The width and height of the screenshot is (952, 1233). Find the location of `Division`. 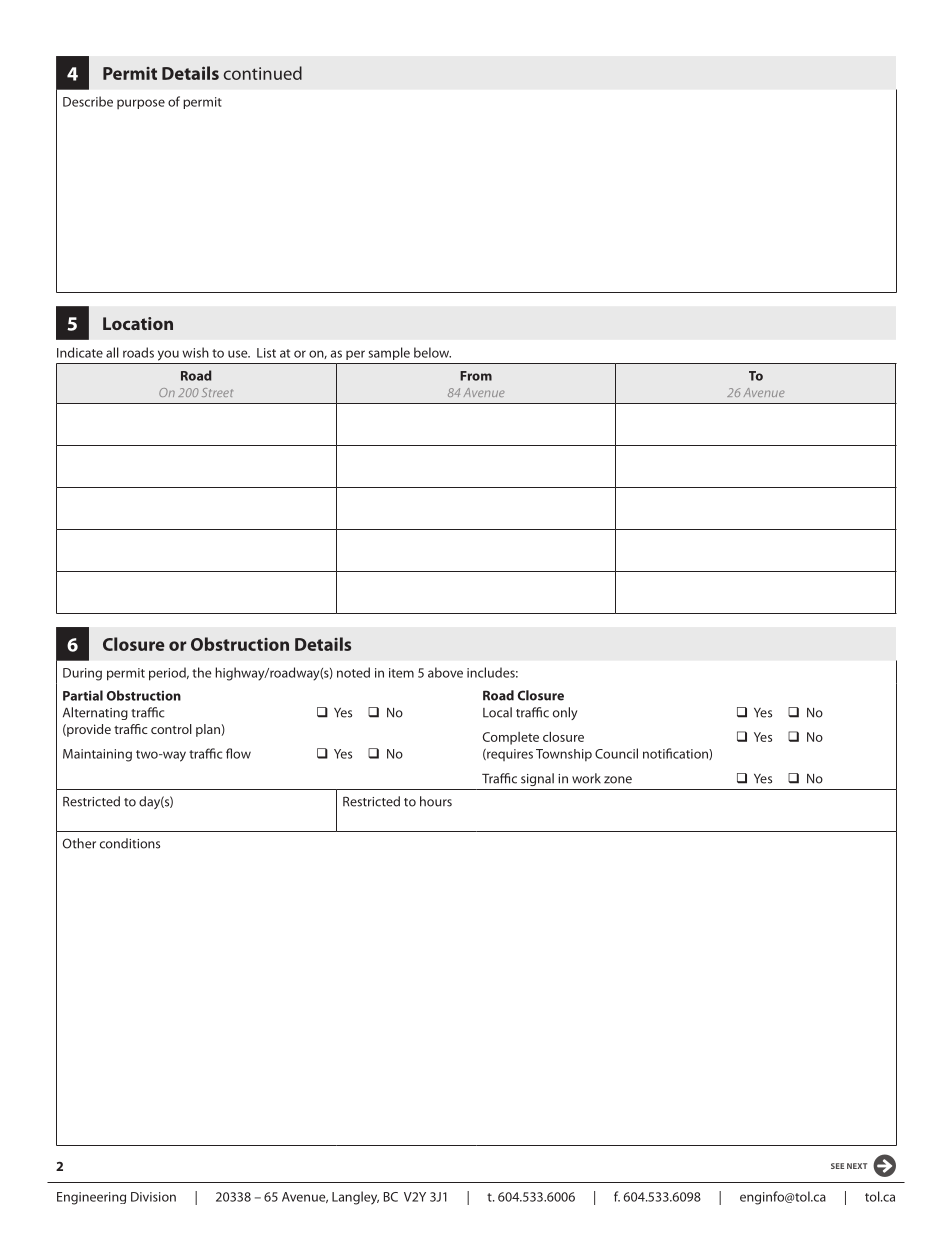

Division is located at coordinates (153, 1197).
